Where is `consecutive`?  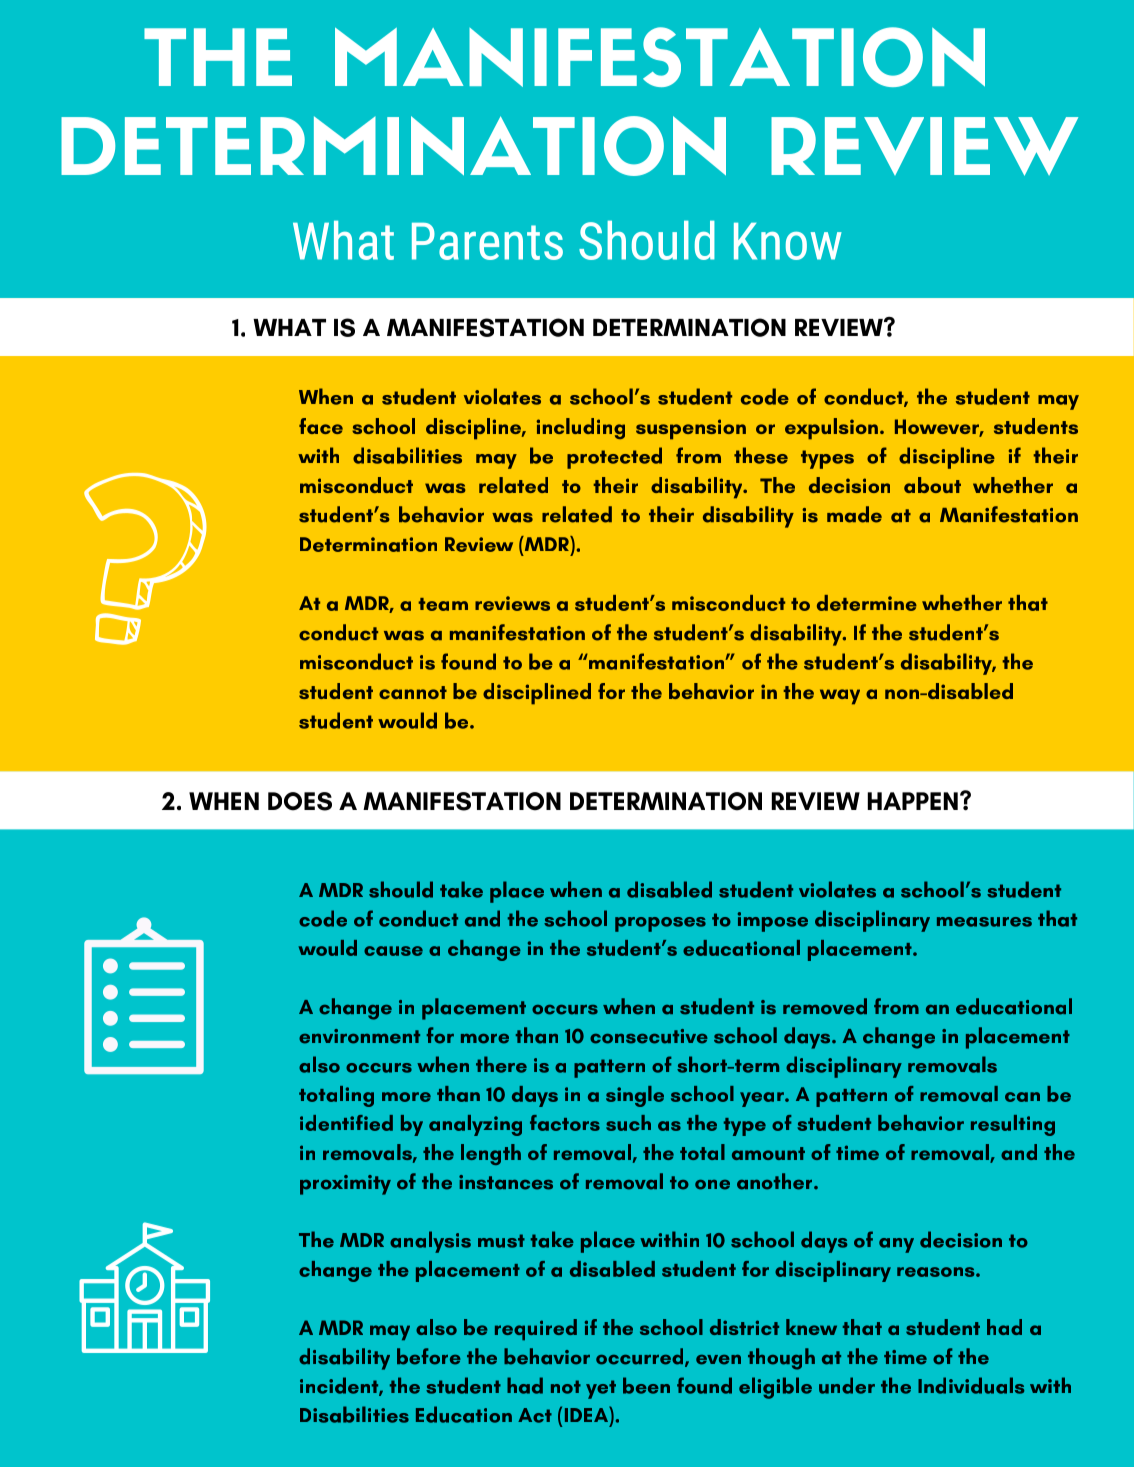
consecutive is located at coordinates (649, 1036).
